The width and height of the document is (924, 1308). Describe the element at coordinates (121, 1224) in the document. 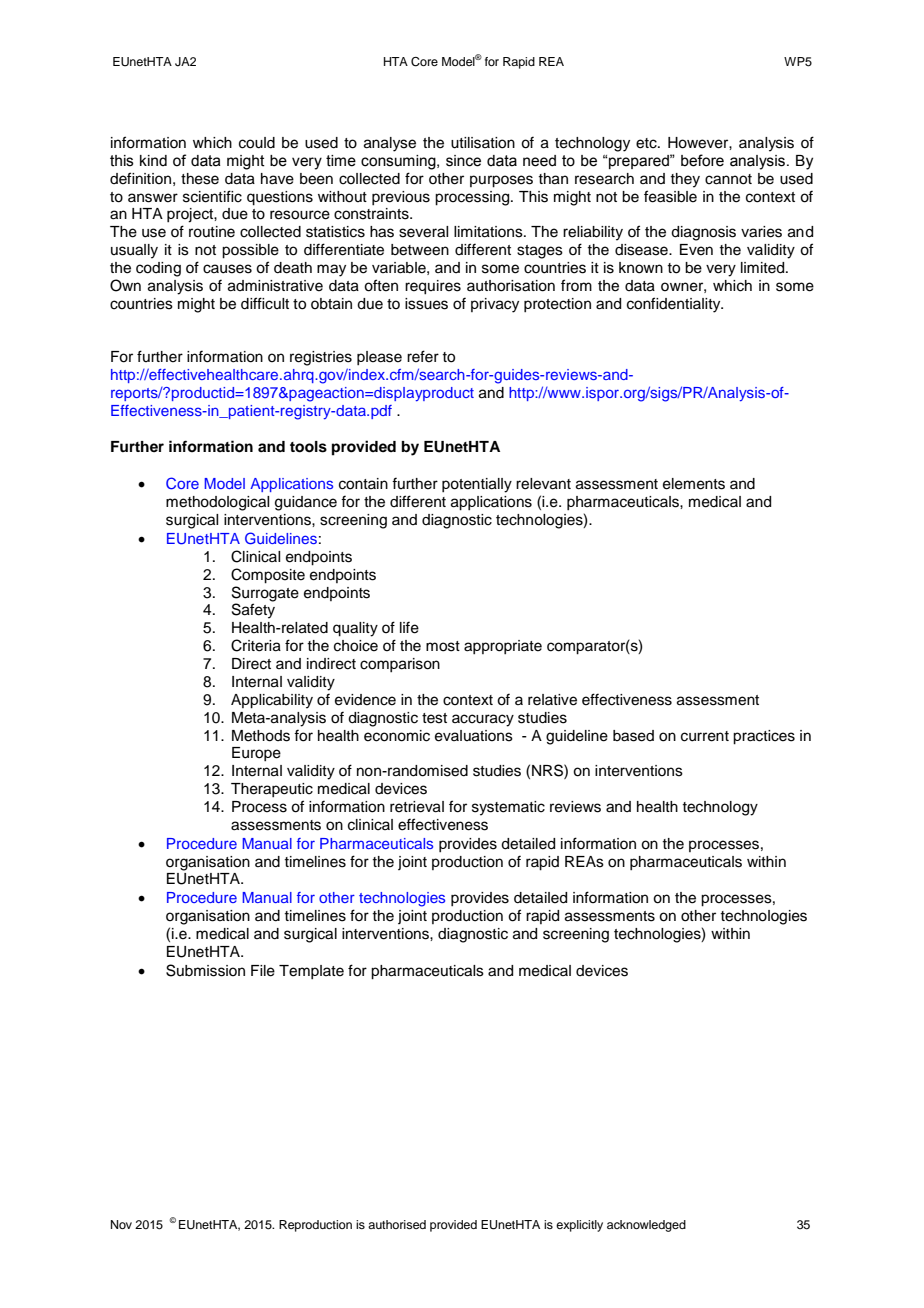

I see `Nov` at that location.
